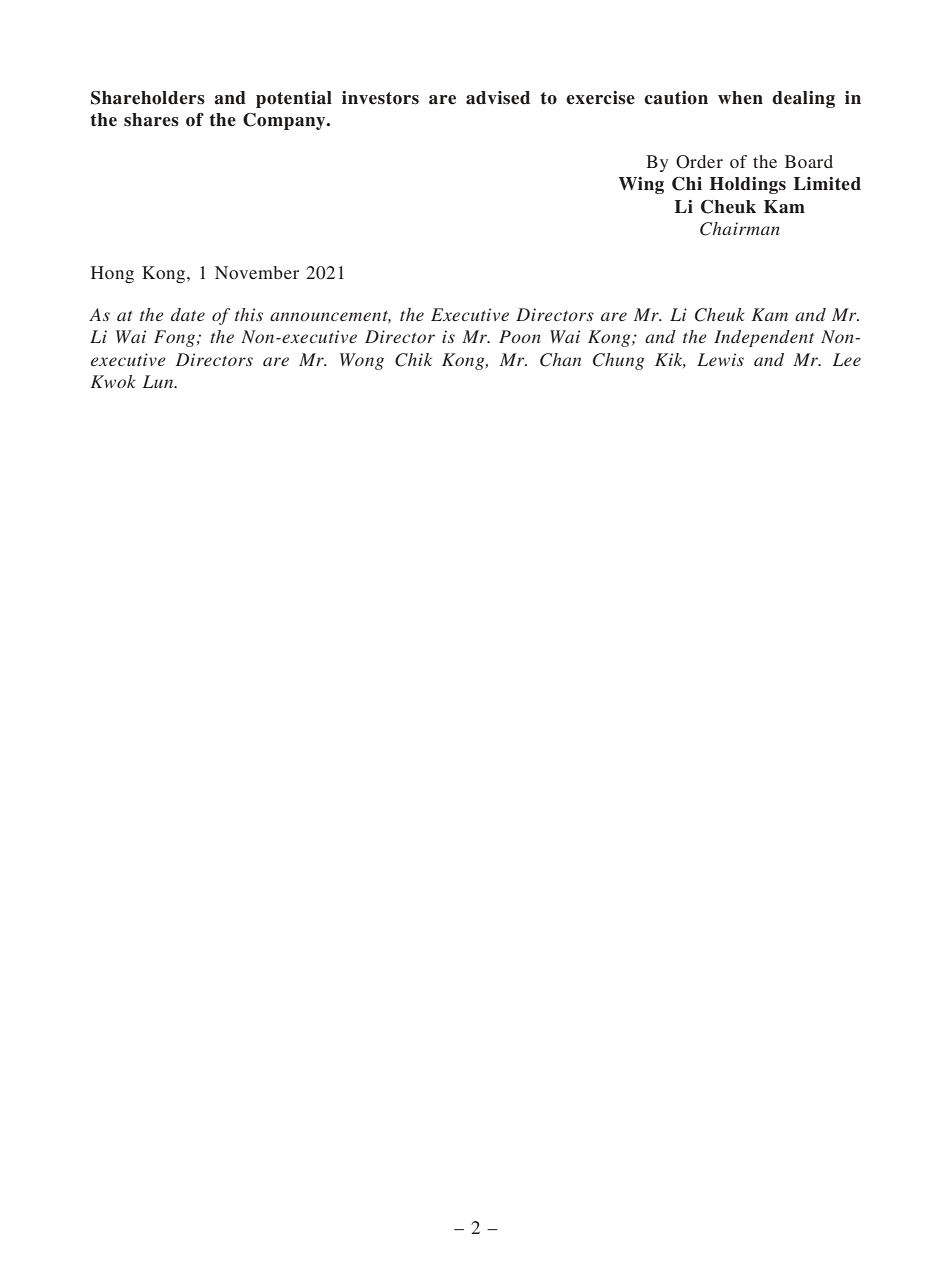  What do you see at coordinates (764, 338) in the screenshot?
I see `Independent` at bounding box center [764, 338].
